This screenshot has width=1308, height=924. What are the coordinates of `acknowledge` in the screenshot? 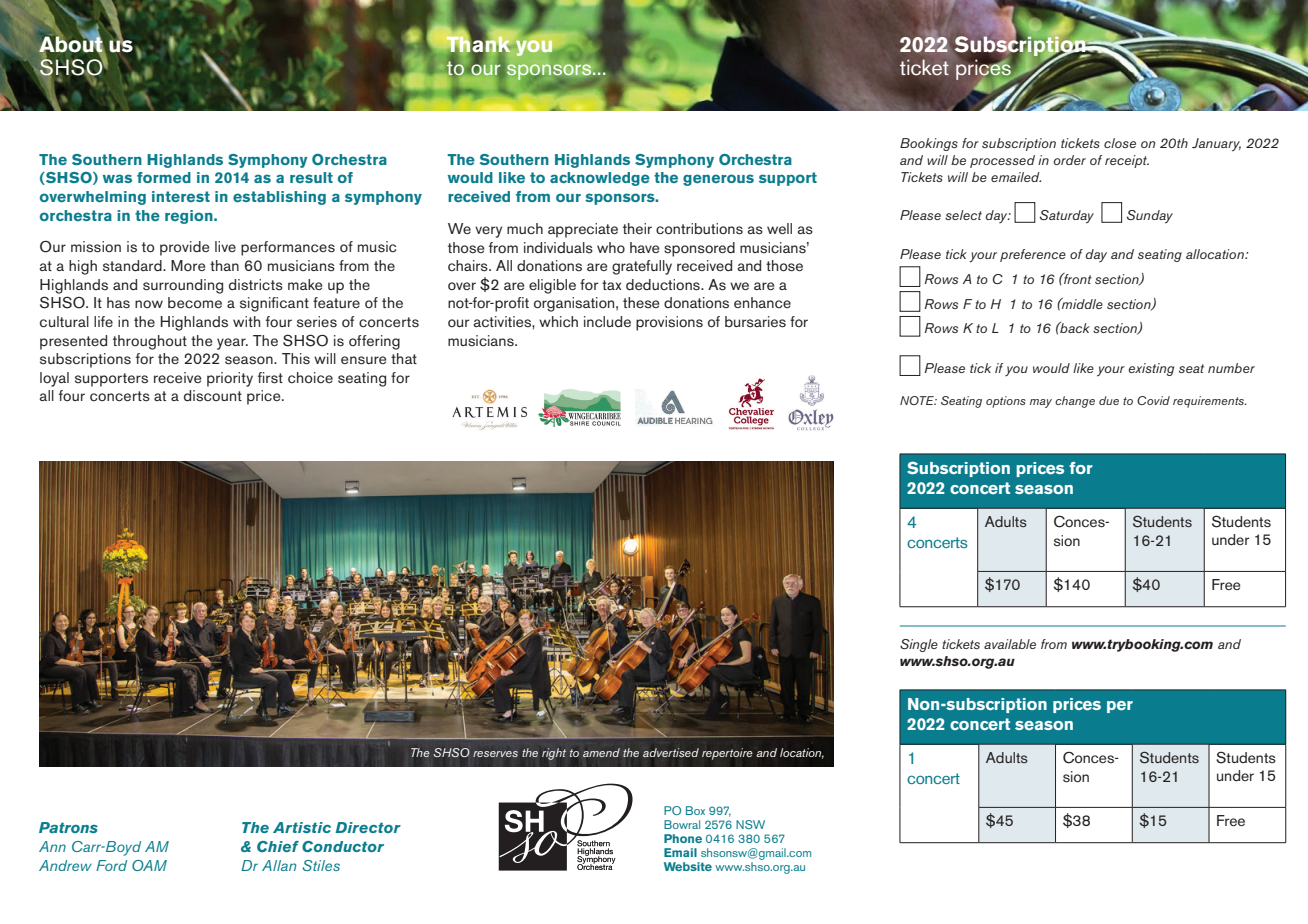 It's located at (600, 179).
